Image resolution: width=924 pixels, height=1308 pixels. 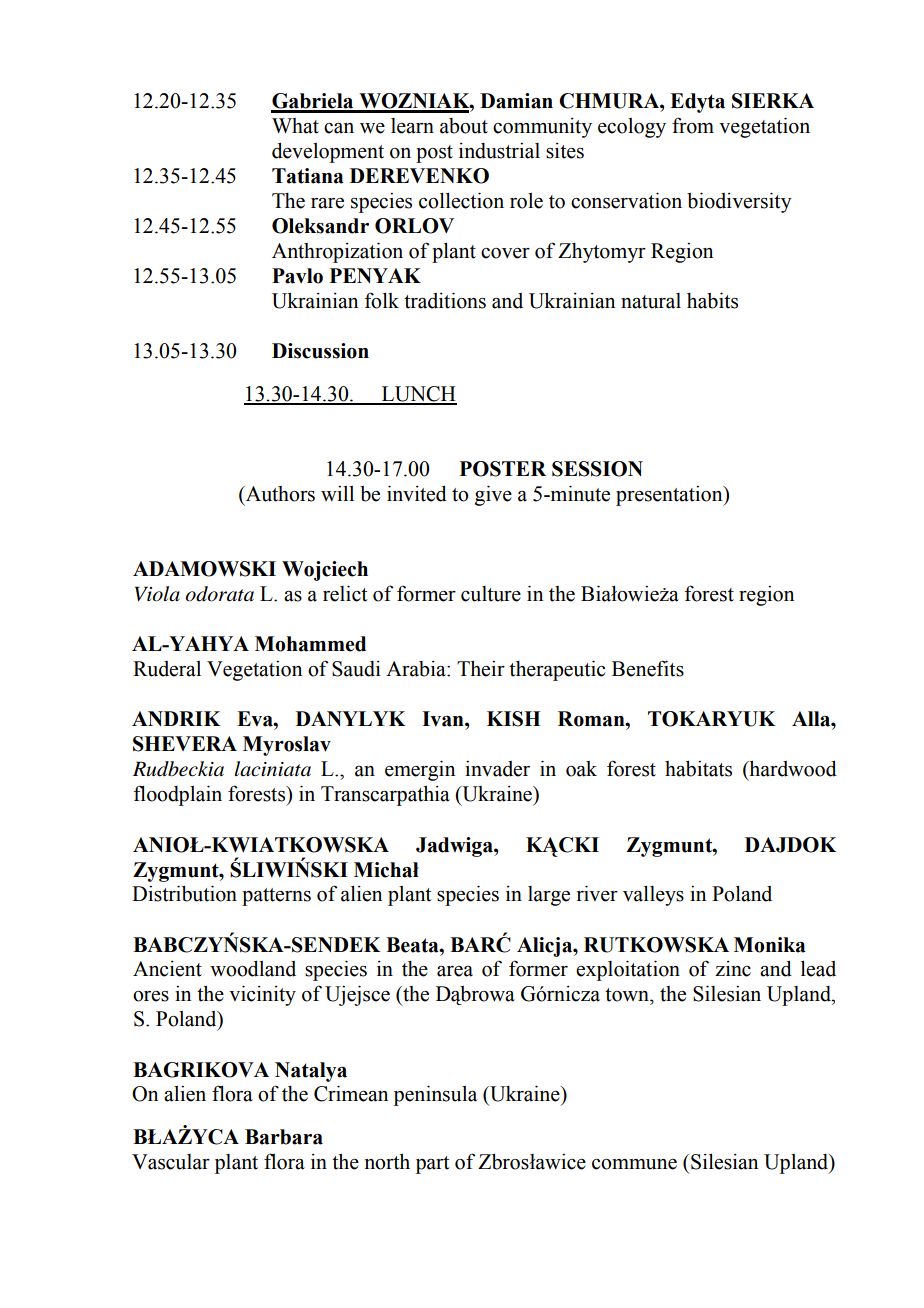 I want to click on part, so click(x=432, y=1165).
